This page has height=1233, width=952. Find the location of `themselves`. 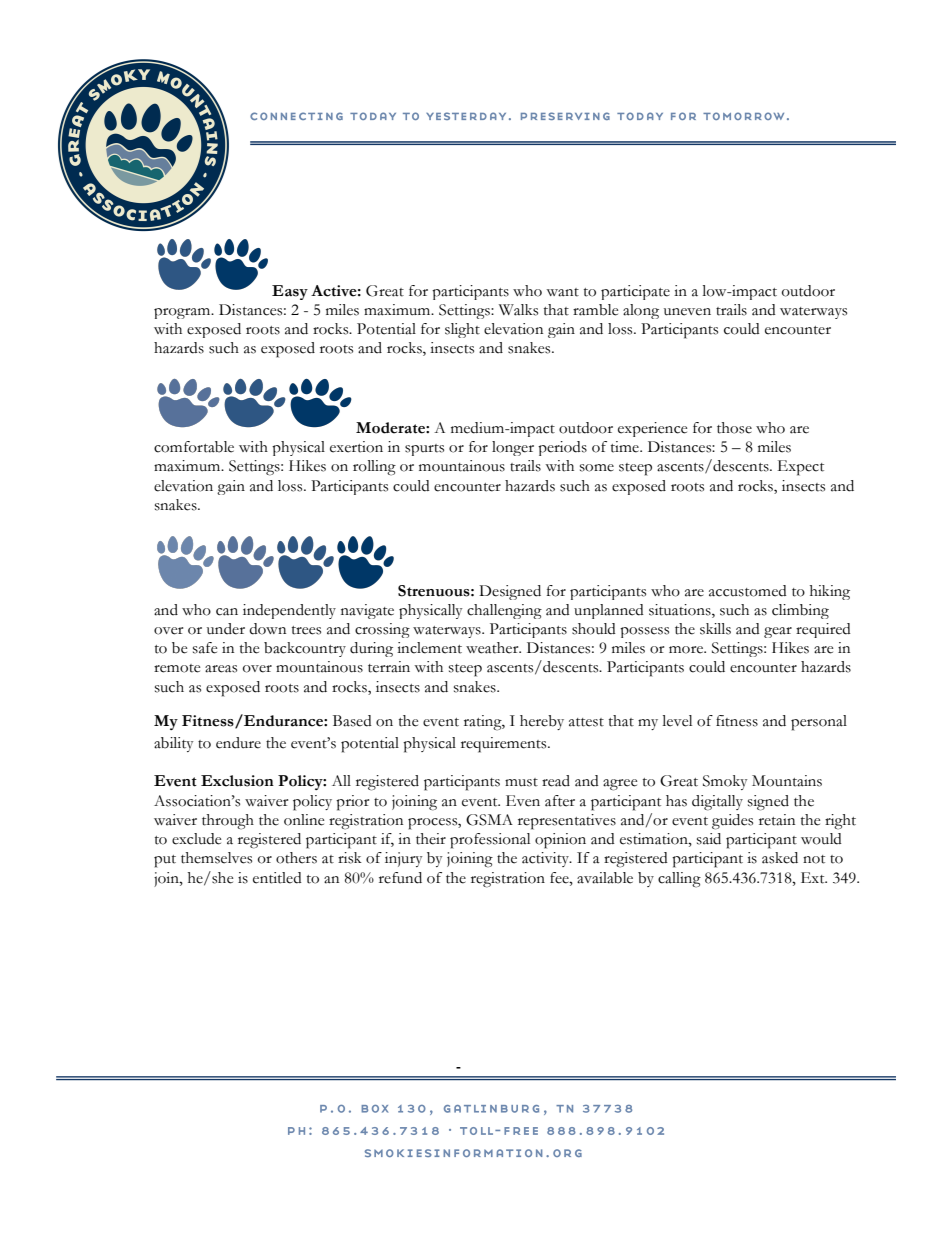

themselves is located at coordinates (216, 858).
